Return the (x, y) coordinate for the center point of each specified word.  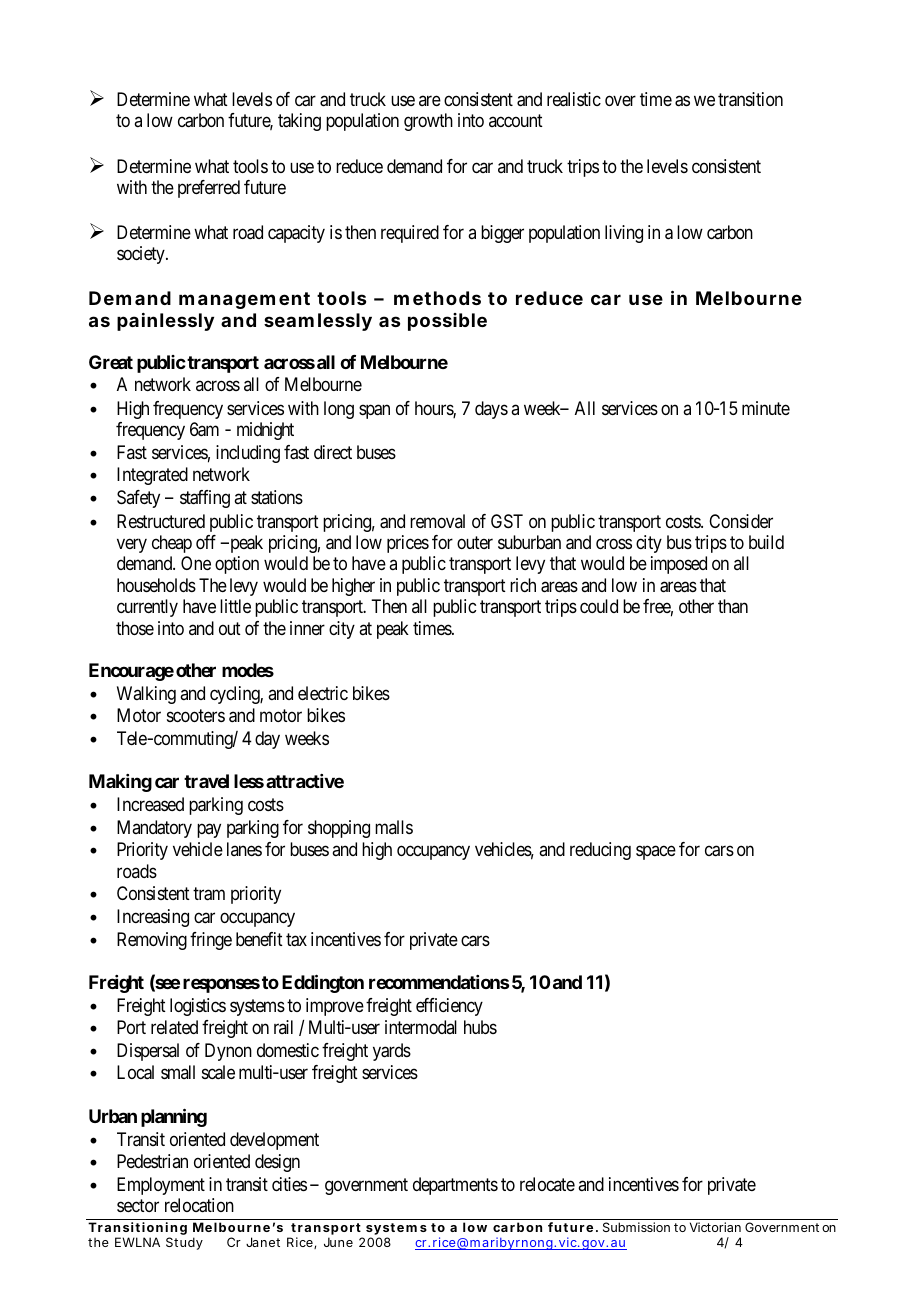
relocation (199, 1205)
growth (428, 122)
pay (209, 830)
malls (394, 827)
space (656, 852)
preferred (209, 189)
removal (437, 521)
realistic (574, 99)
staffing (205, 499)
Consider (741, 521)
